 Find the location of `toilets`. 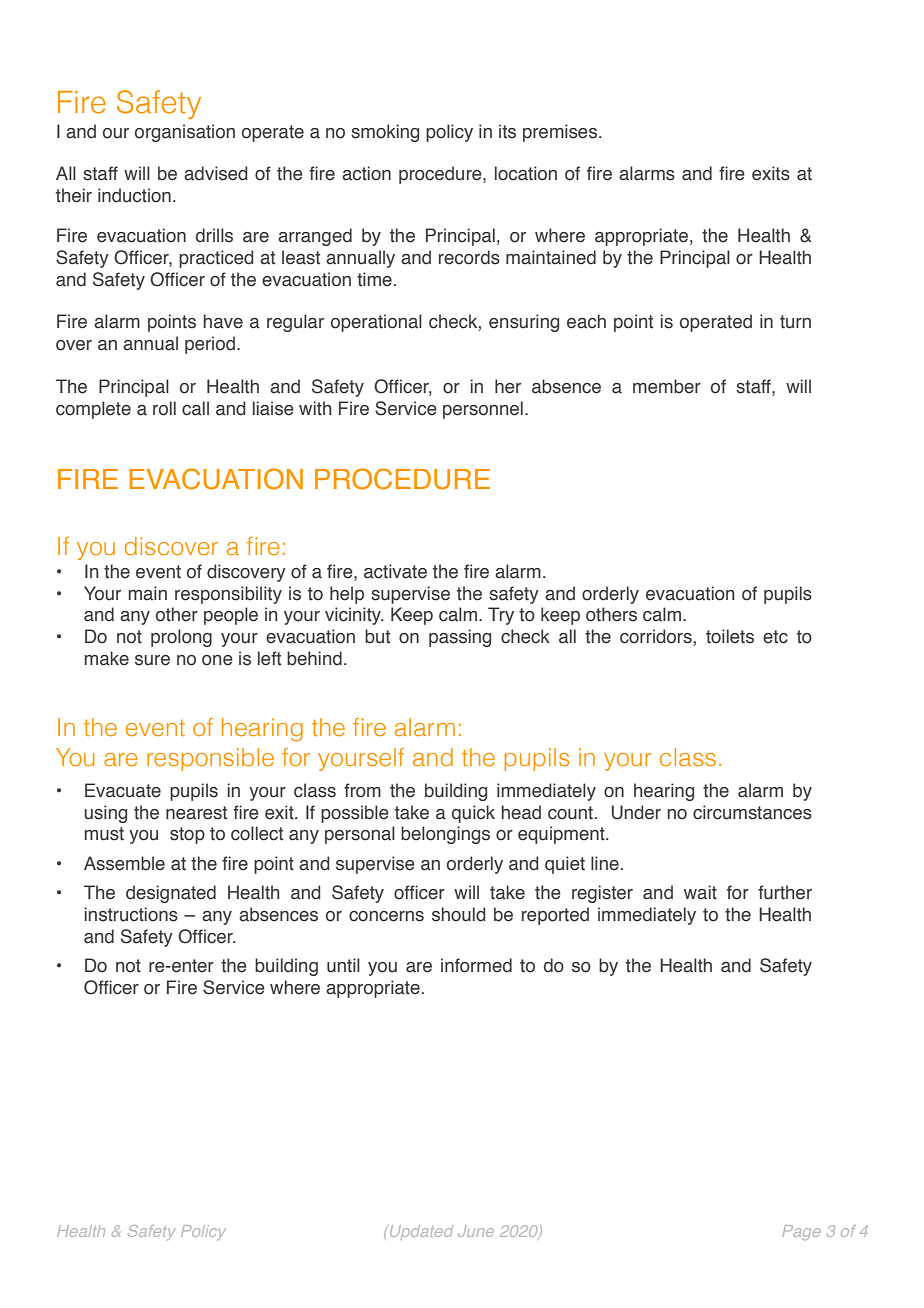

toilets is located at coordinates (730, 636).
